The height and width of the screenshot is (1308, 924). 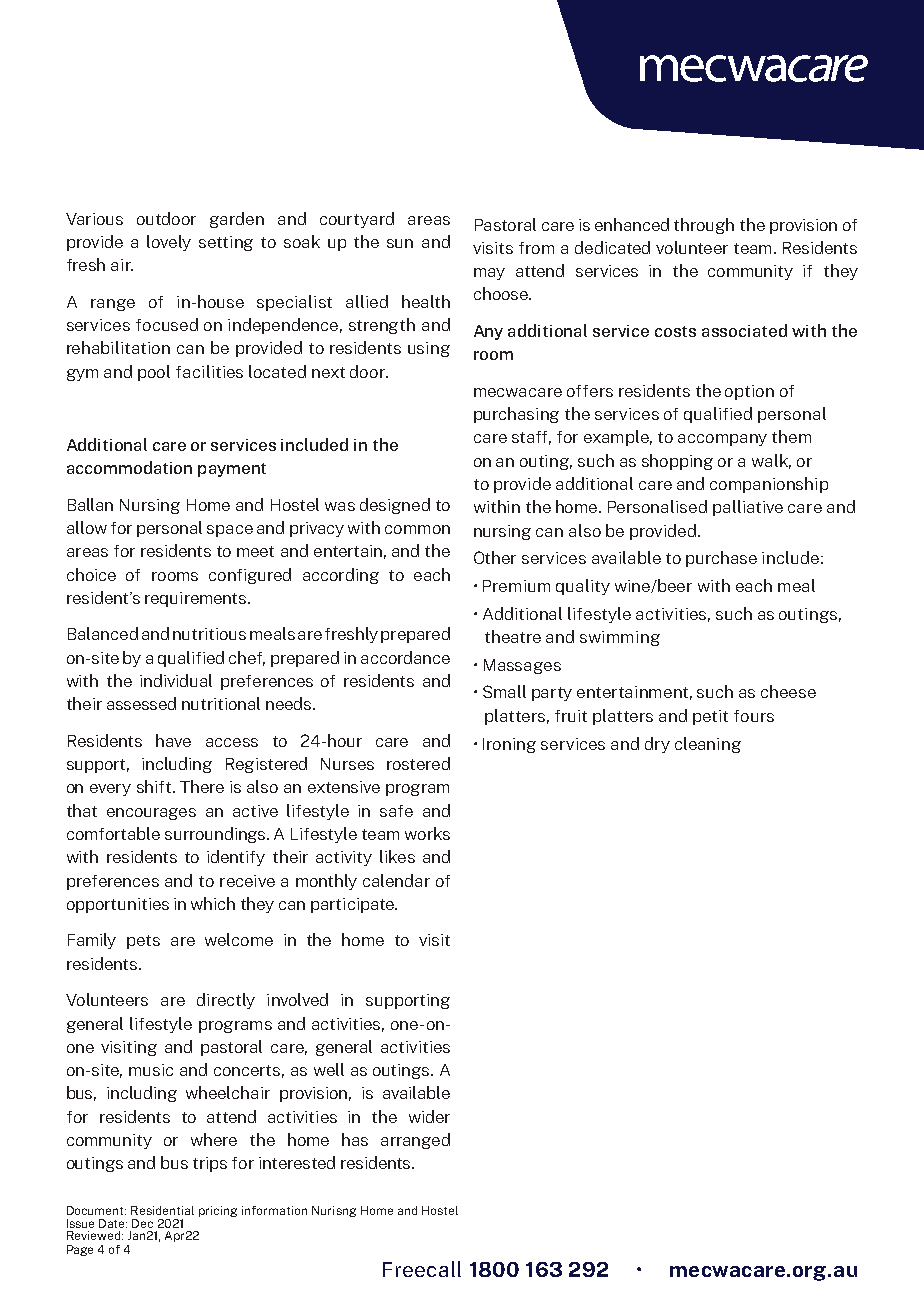 I want to click on sun, so click(x=400, y=243).
